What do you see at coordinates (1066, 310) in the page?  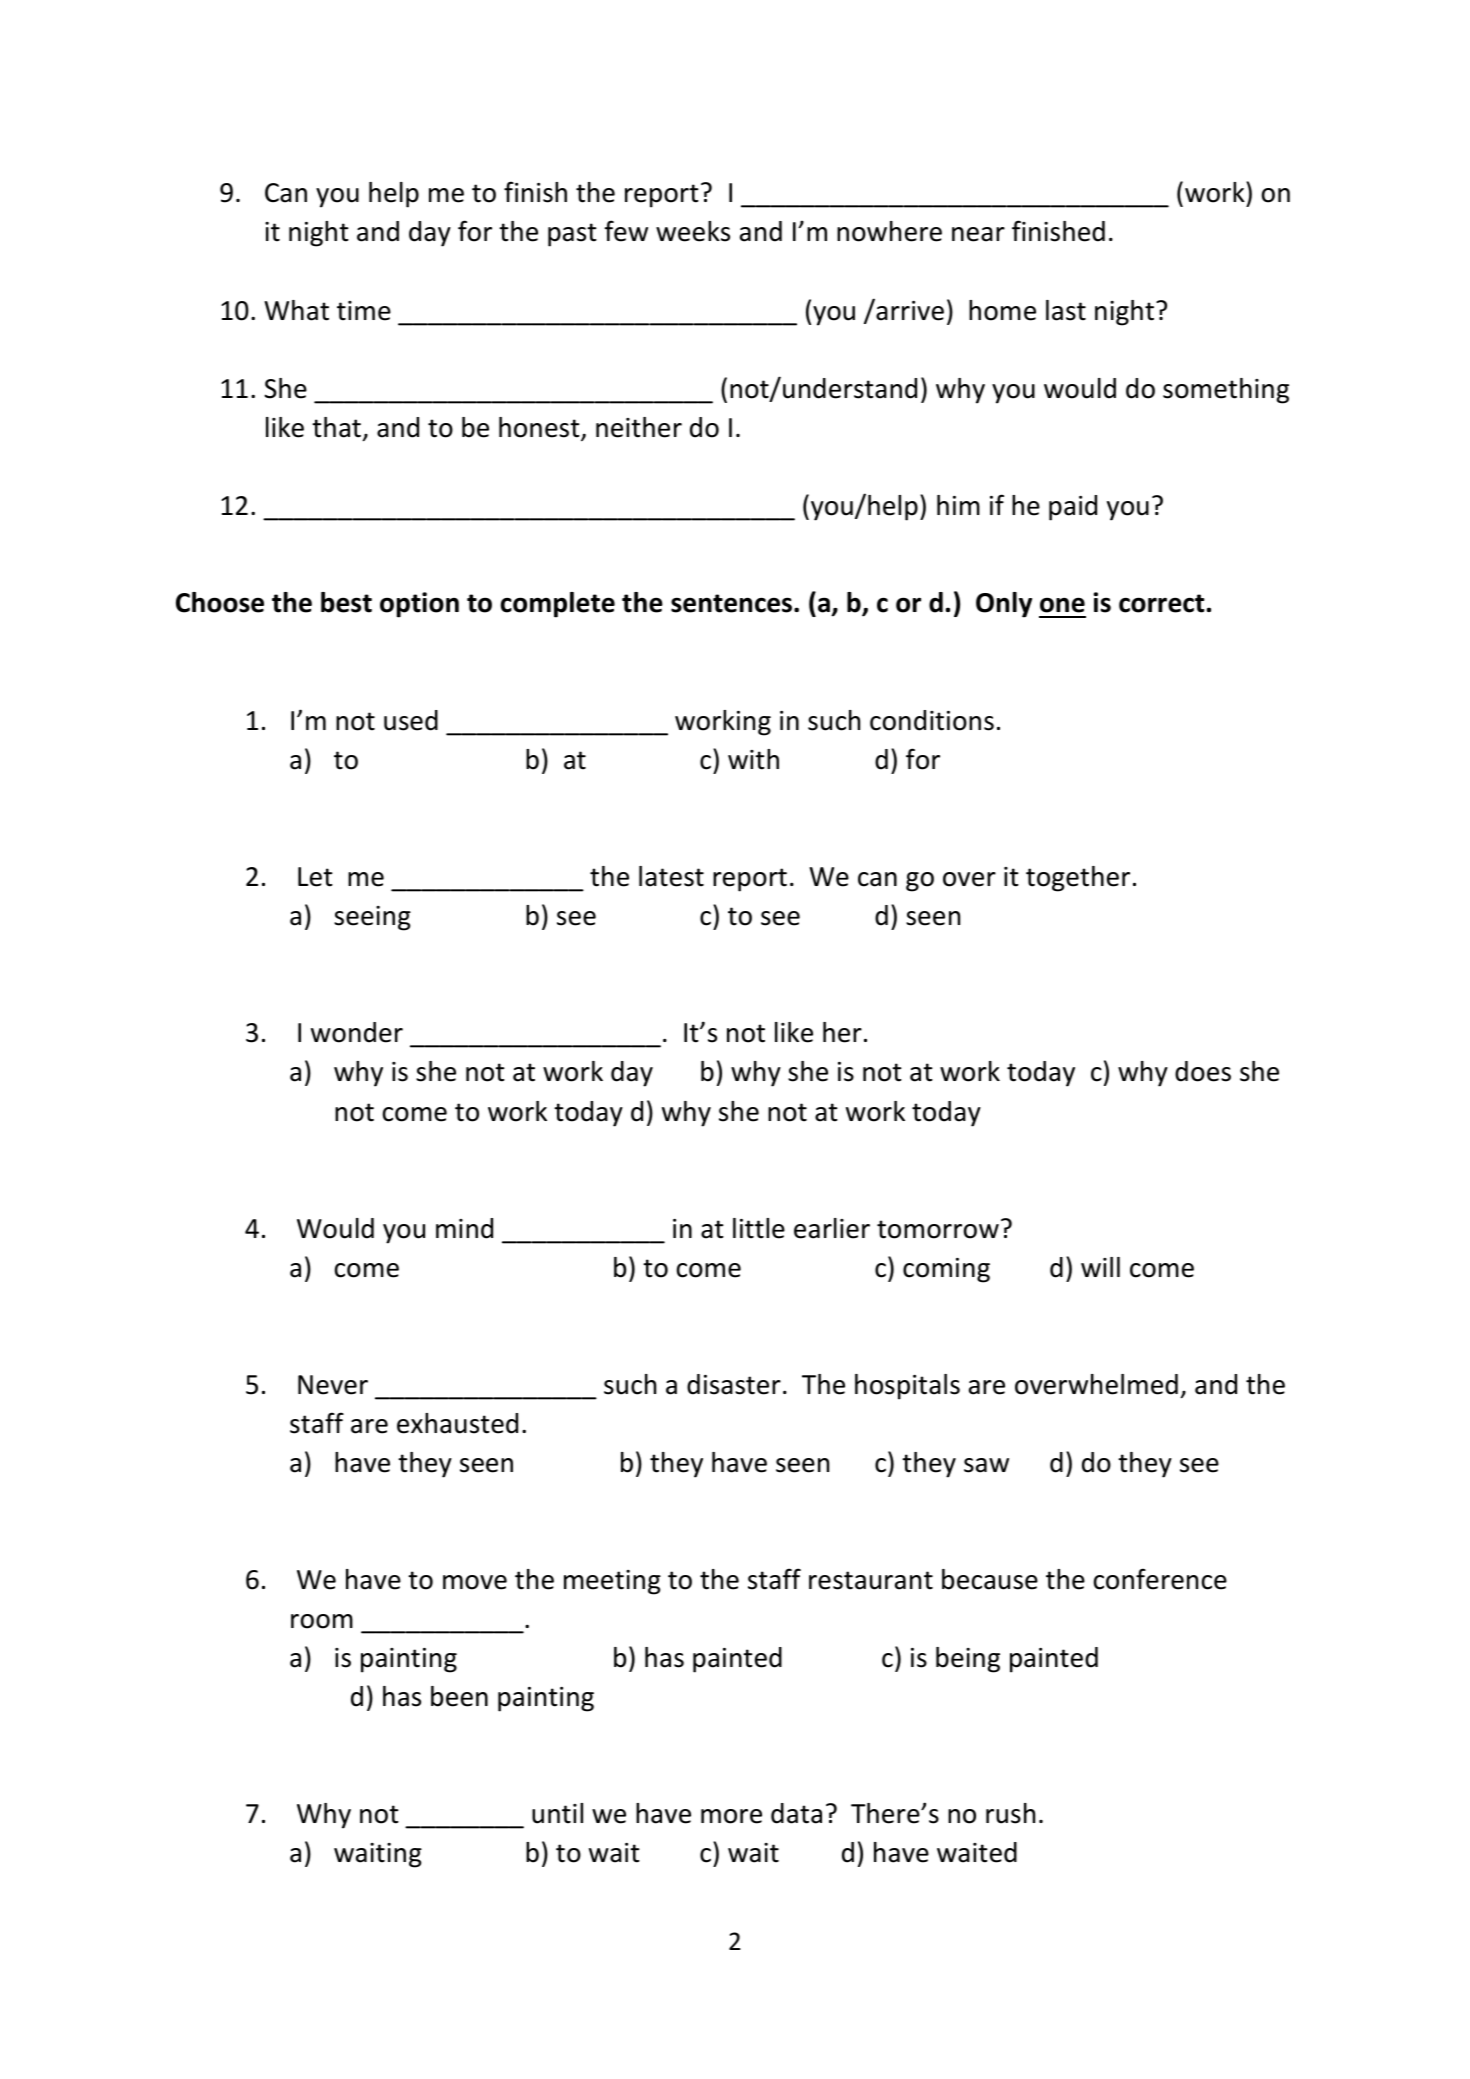 I see `last` at bounding box center [1066, 310].
